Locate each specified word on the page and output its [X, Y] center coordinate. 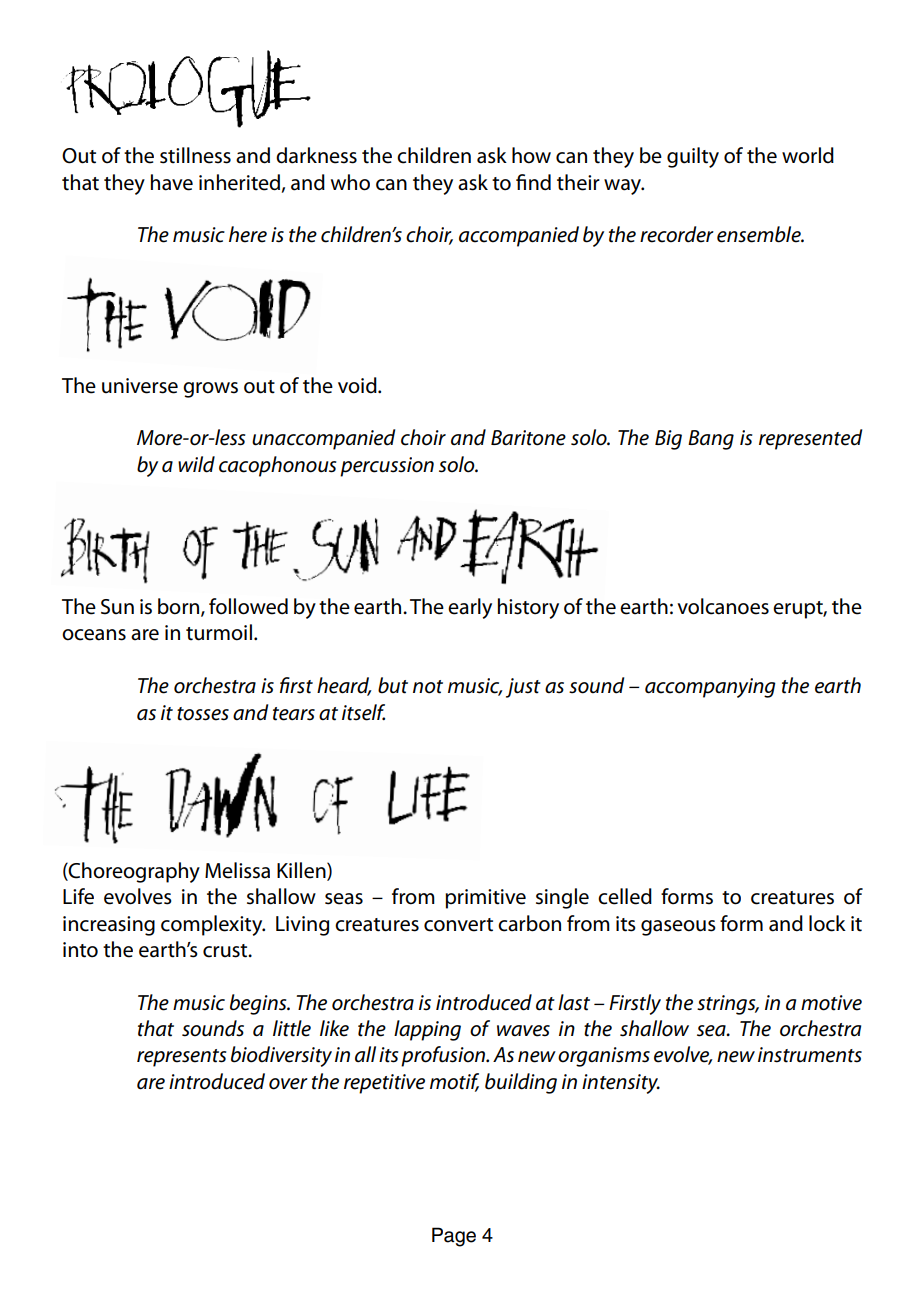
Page [454, 1237]
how [531, 155]
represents [181, 1058]
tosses [203, 714]
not [428, 687]
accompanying [710, 688]
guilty [693, 157]
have [172, 182]
